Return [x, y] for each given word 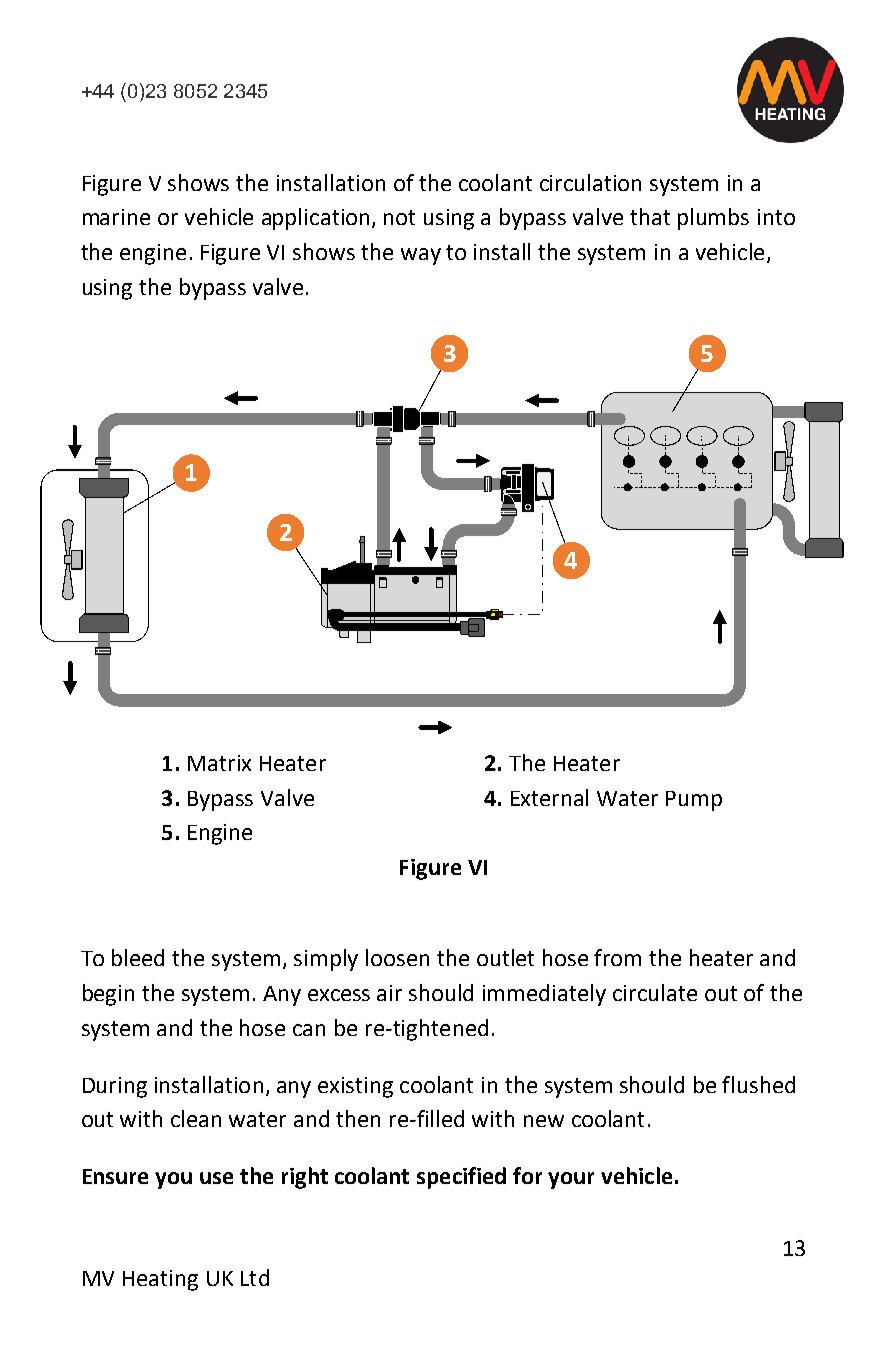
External [549, 797]
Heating [160, 1280]
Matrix [219, 763]
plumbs [713, 219]
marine [116, 217]
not [399, 217]
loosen [397, 957]
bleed [138, 957]
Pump [694, 801]
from [617, 957]
